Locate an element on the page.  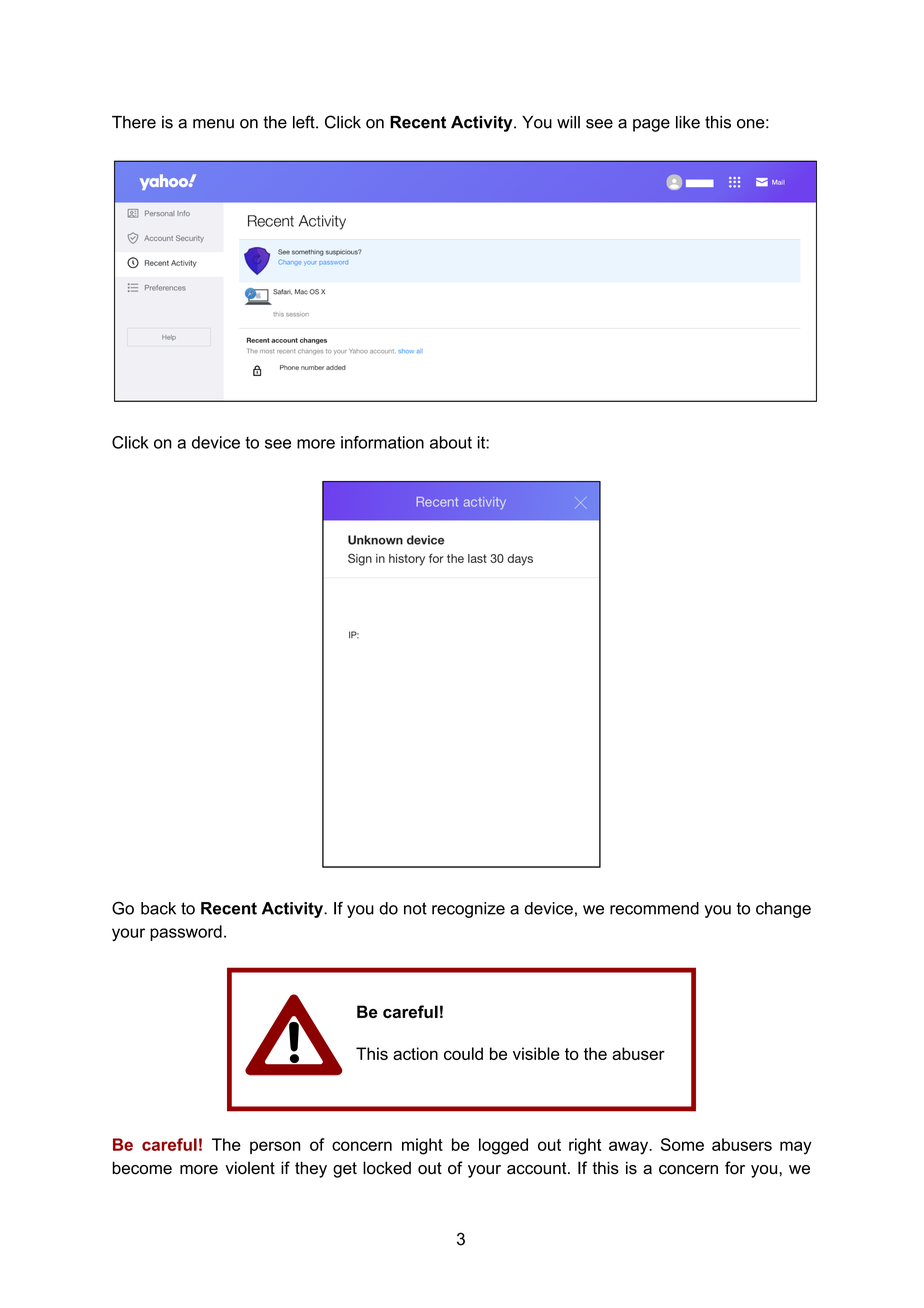
like is located at coordinates (688, 122).
